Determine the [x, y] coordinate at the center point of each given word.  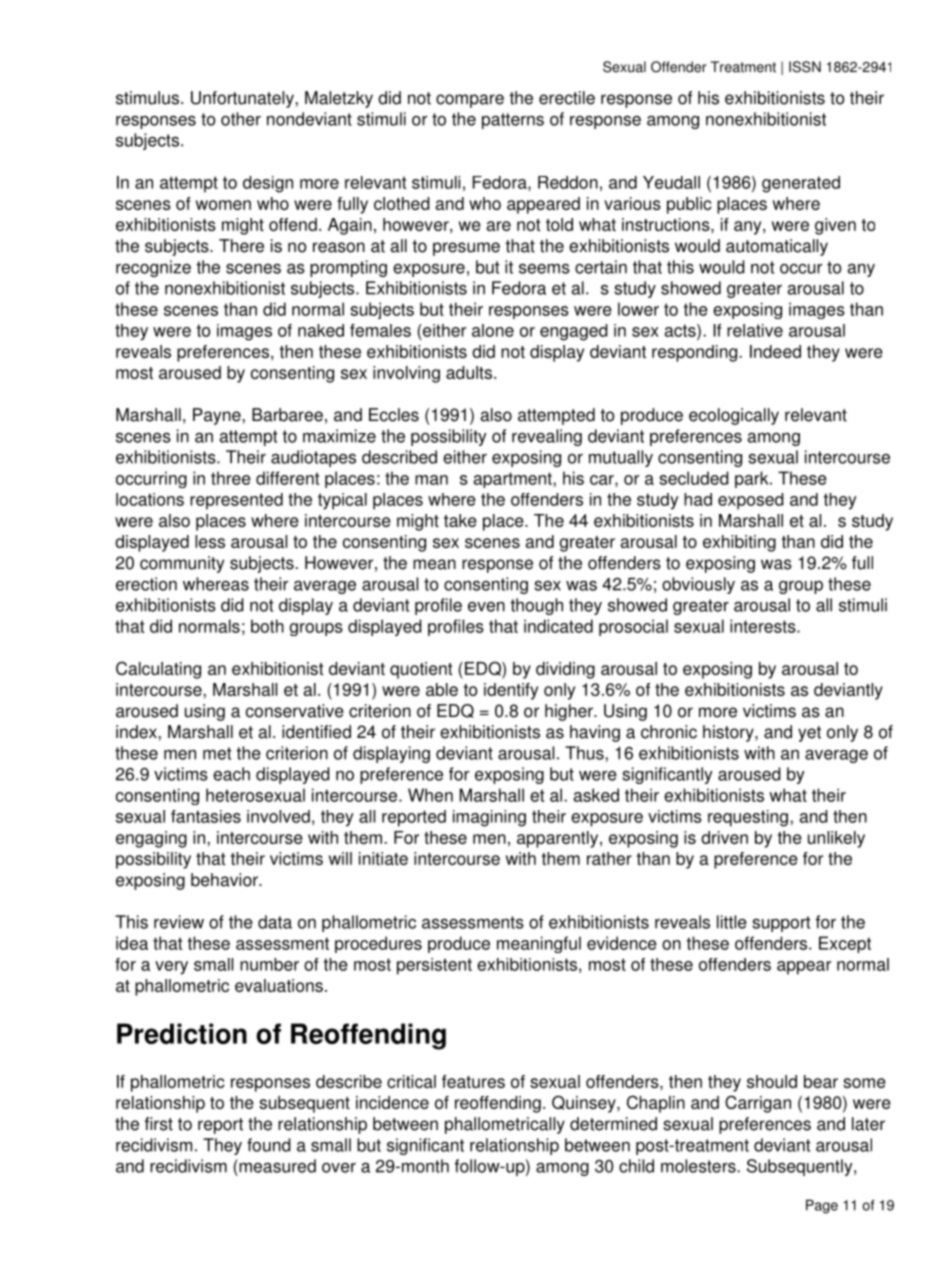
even [486, 607]
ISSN [805, 67]
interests [764, 626]
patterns [513, 121]
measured [276, 1166]
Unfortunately [243, 99]
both [267, 626]
